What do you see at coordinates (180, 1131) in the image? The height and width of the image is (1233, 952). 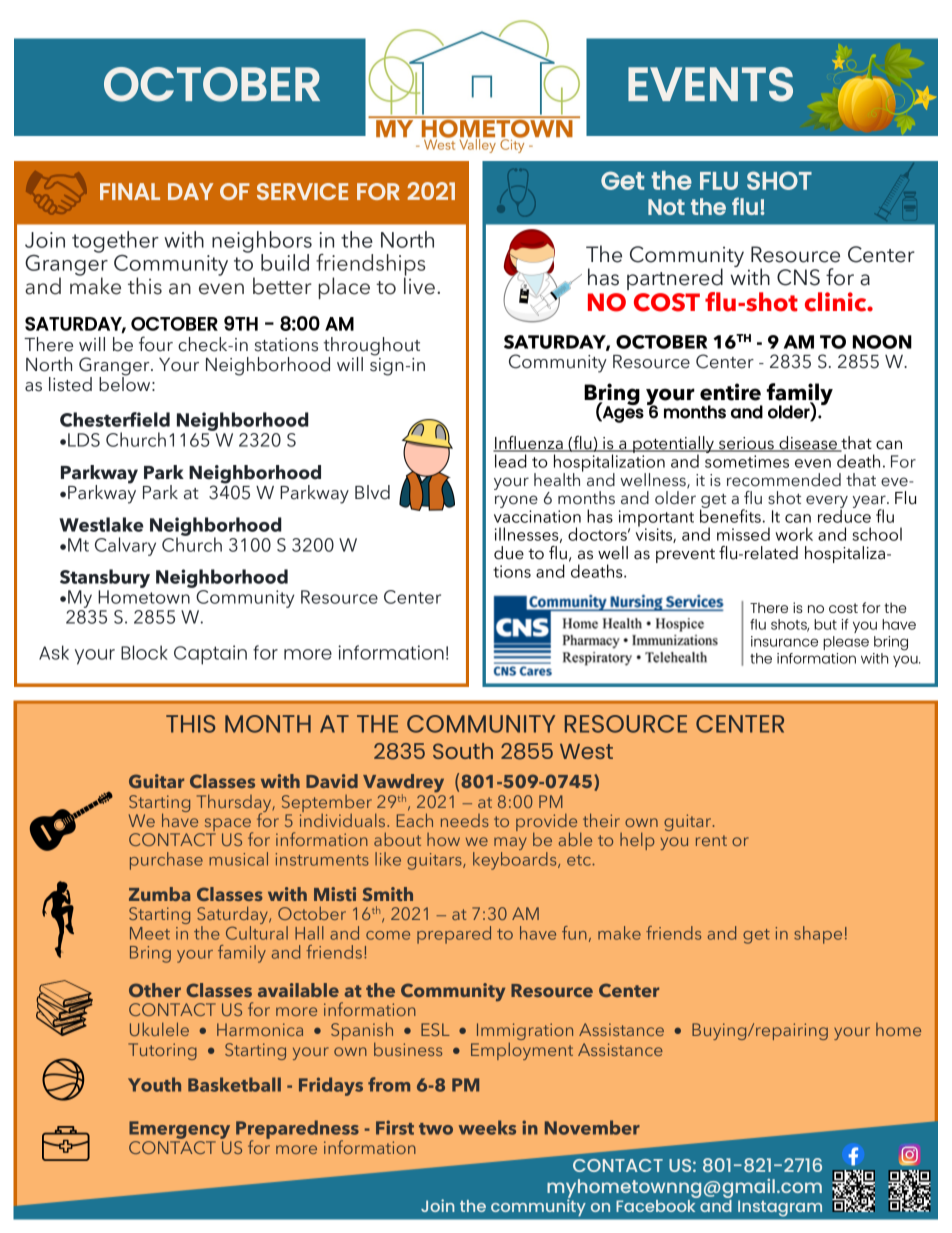 I see `Emergency` at bounding box center [180, 1131].
